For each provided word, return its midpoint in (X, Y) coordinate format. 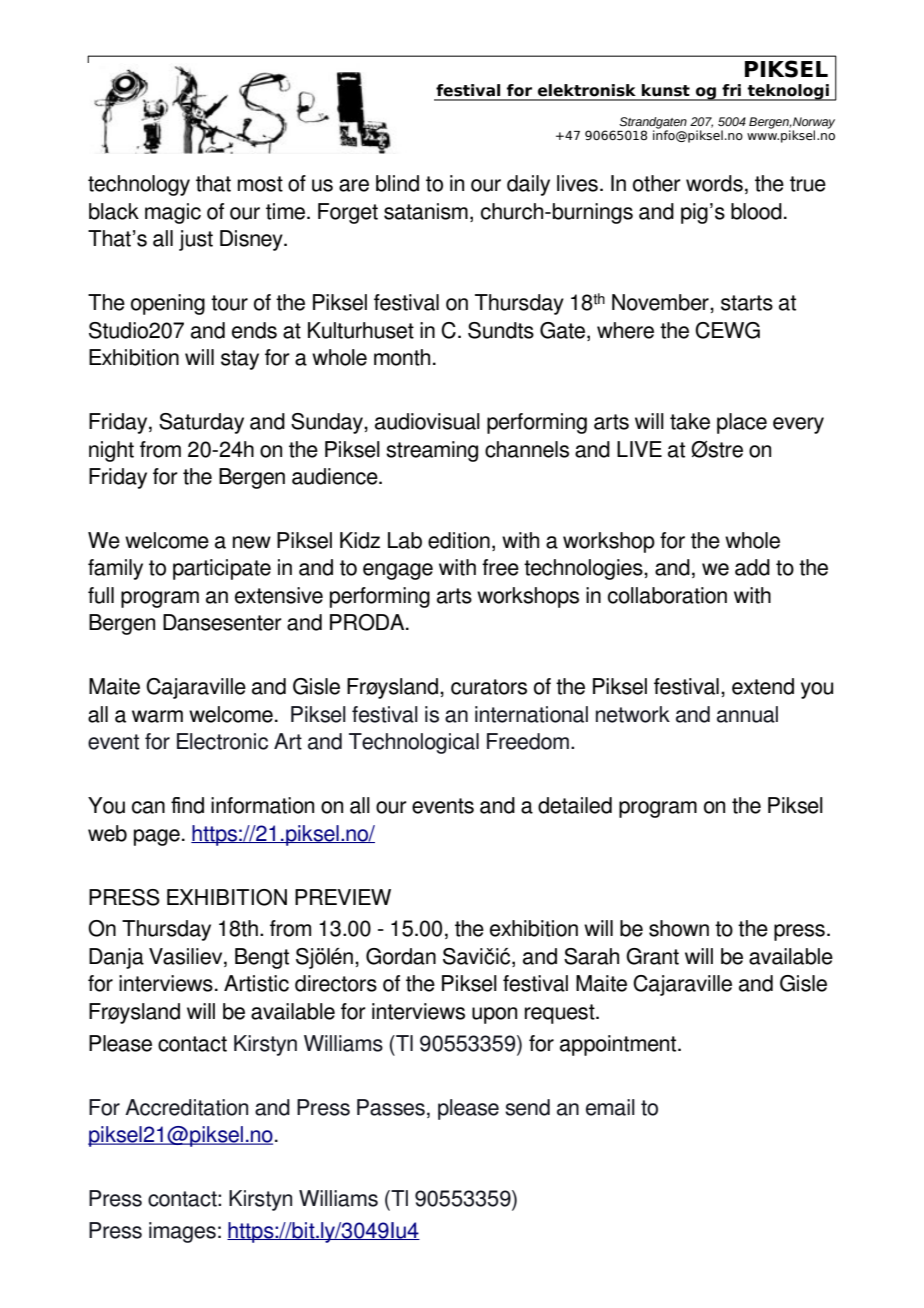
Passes (391, 1107)
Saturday (201, 423)
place (742, 423)
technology (139, 185)
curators (489, 687)
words (714, 183)
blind (397, 183)
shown (679, 928)
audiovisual (427, 421)
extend (763, 686)
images (182, 1232)
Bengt (262, 958)
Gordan (401, 956)
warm (157, 716)
